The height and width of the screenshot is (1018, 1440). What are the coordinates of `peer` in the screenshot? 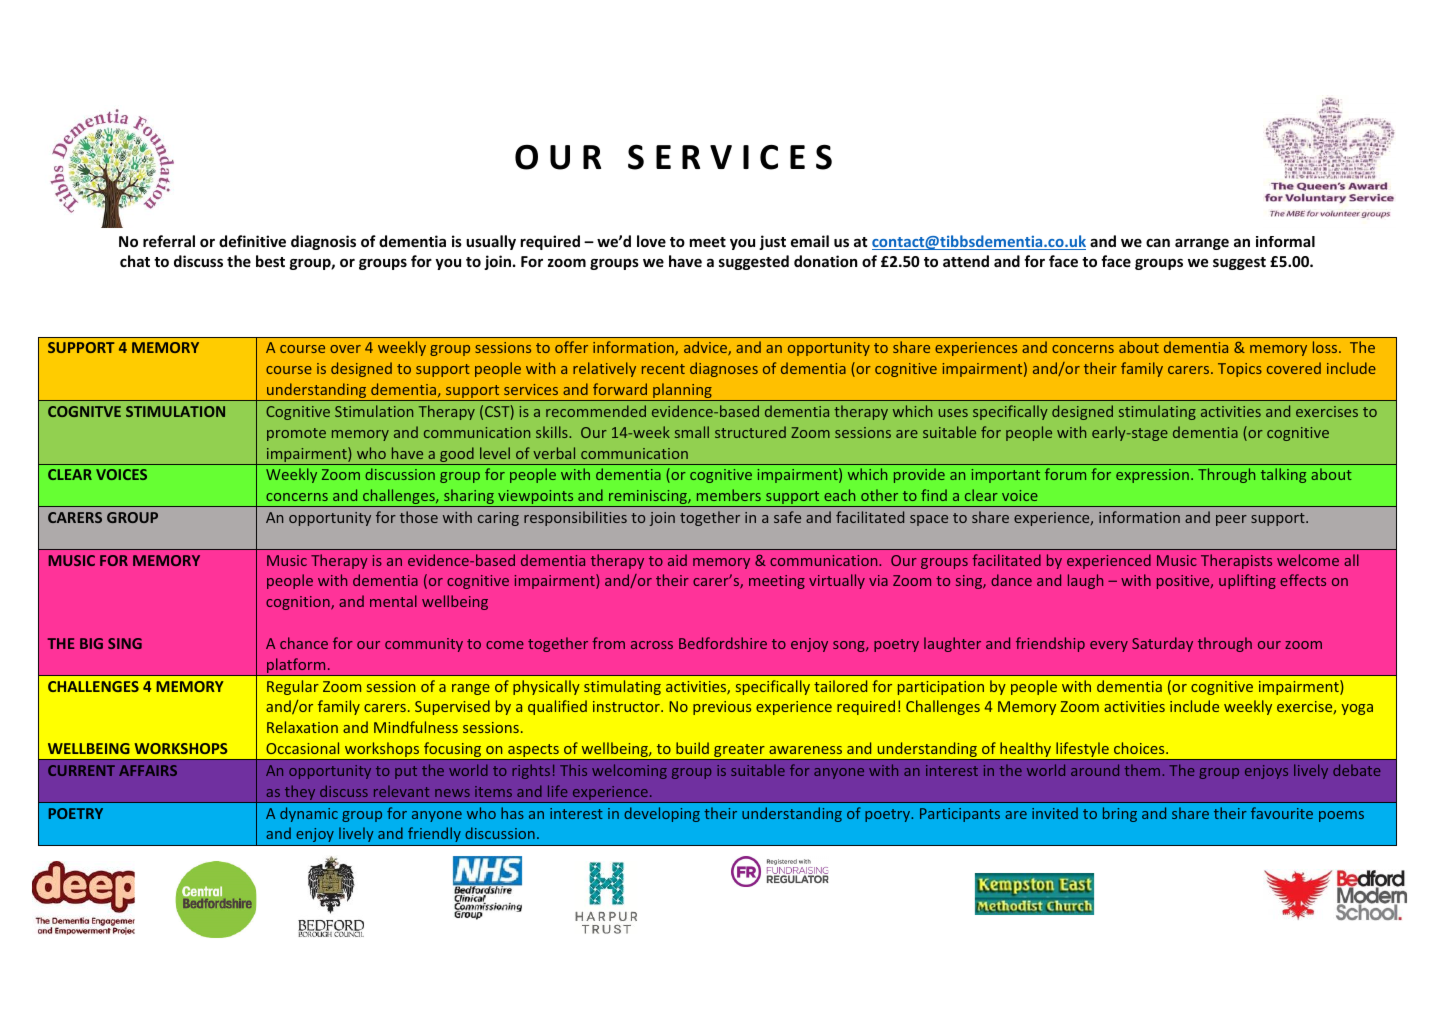 It's located at (1231, 520).
